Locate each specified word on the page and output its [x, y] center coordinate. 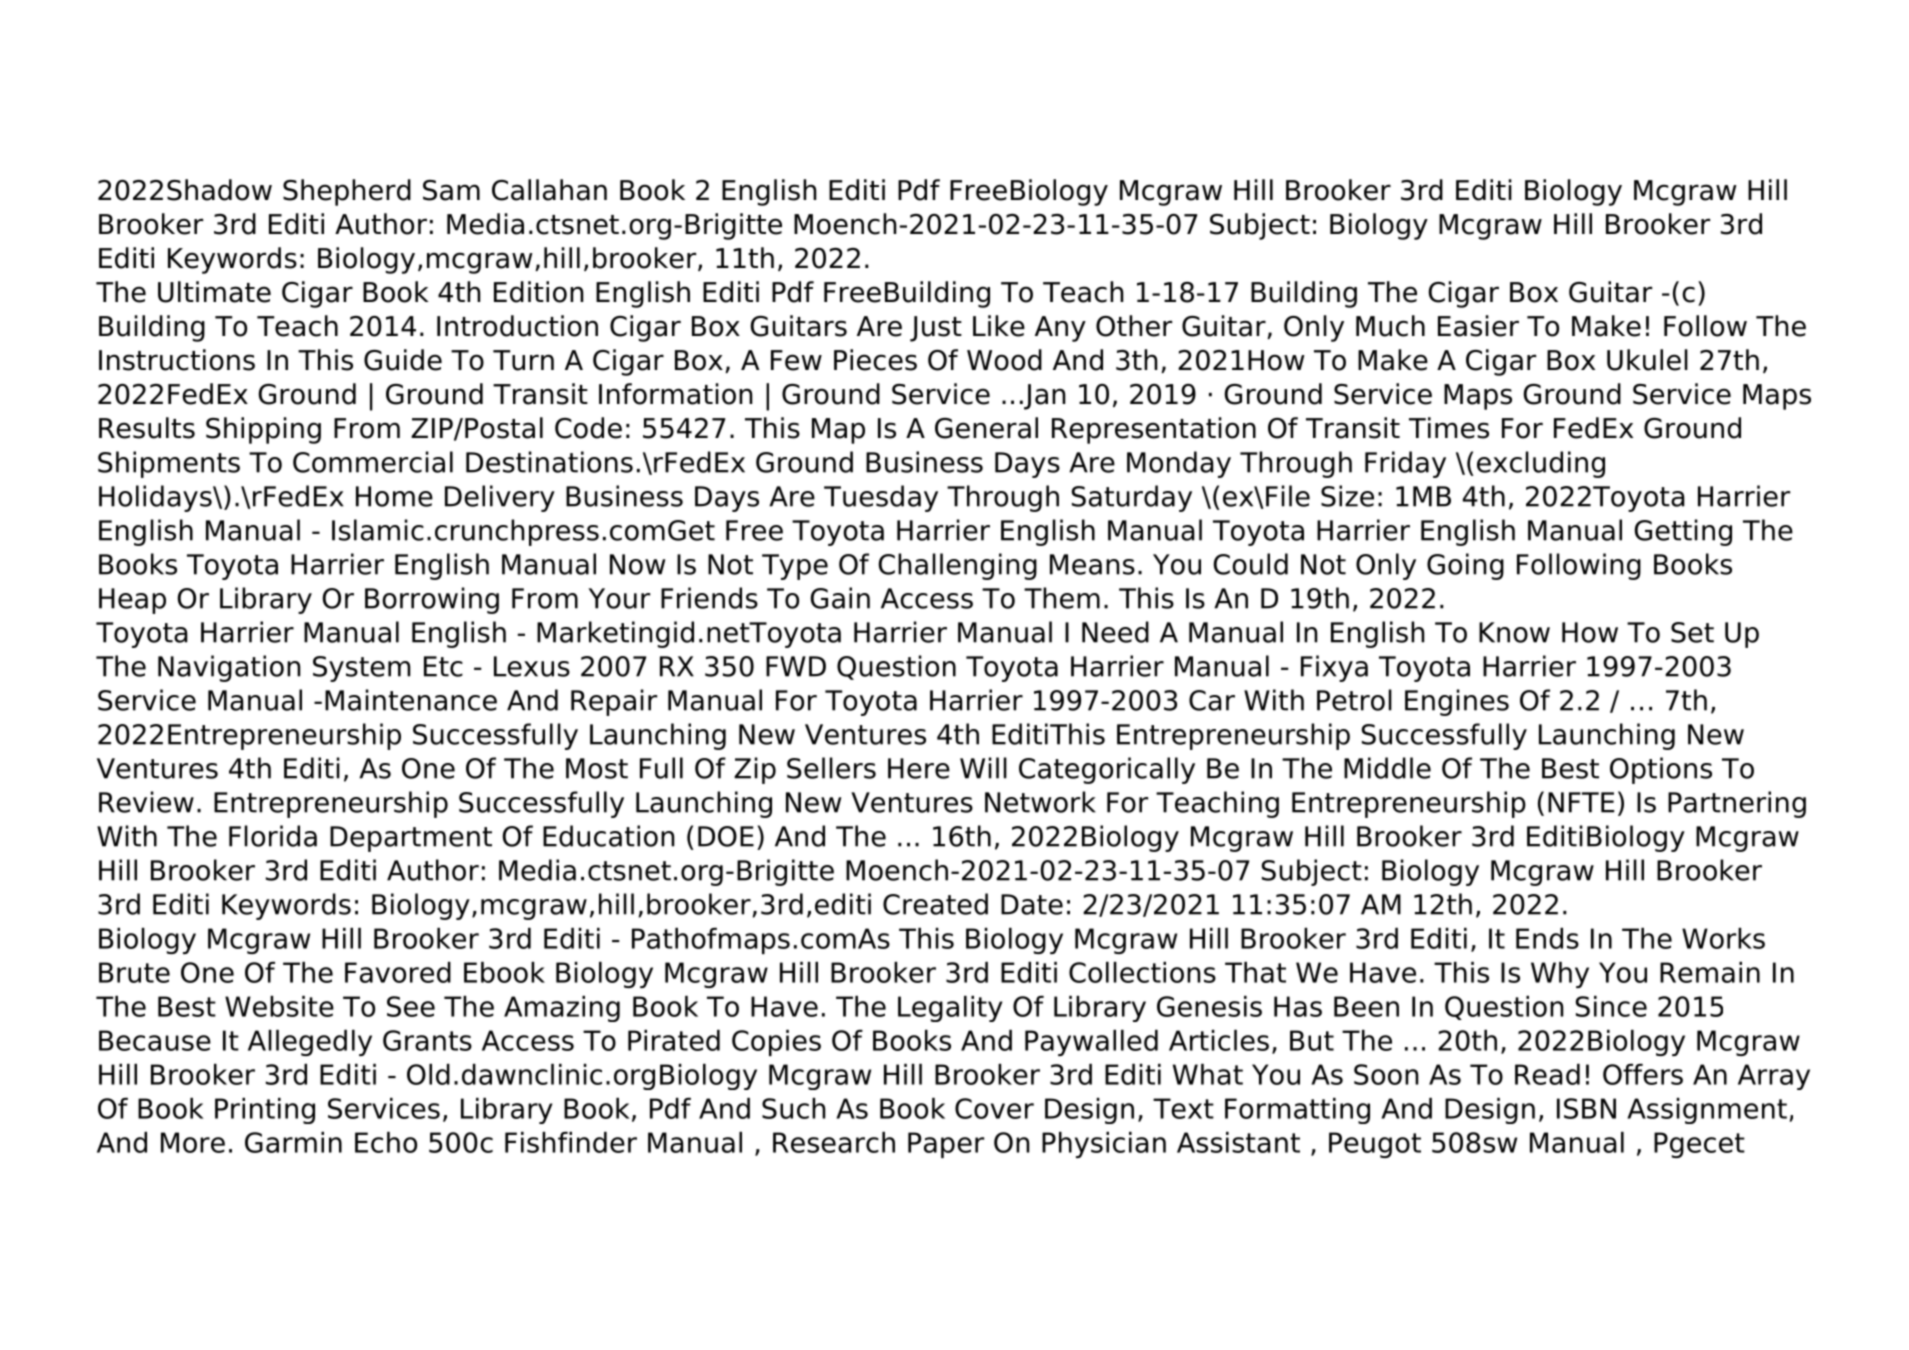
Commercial [373, 462]
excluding [1541, 464]
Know [1514, 632]
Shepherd [347, 192]
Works [1723, 938]
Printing [265, 1111]
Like [999, 326]
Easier [1478, 326]
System [361, 669]
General [986, 428]
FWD [796, 666]
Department [411, 839]
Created [935, 904]
